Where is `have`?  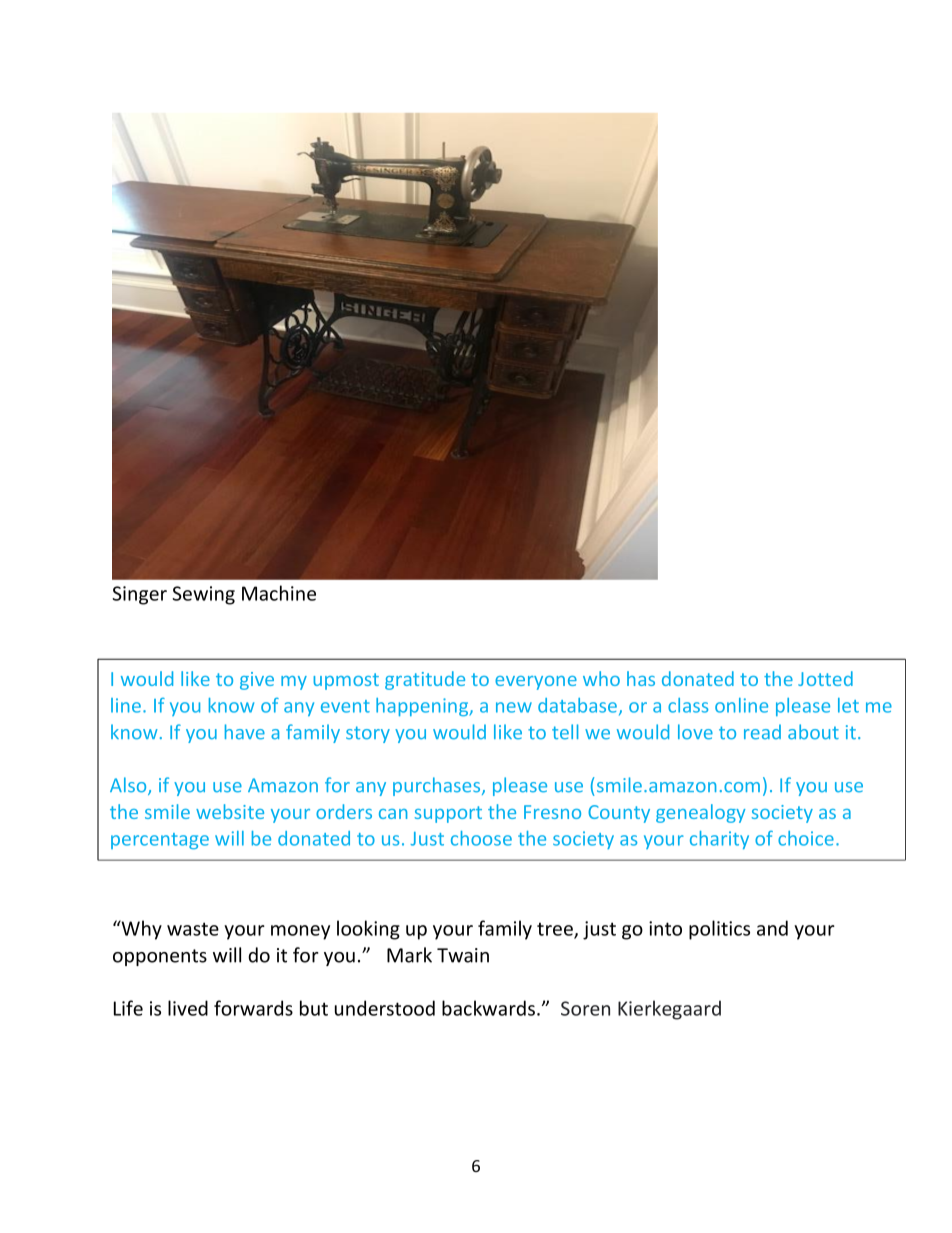 have is located at coordinates (245, 732).
